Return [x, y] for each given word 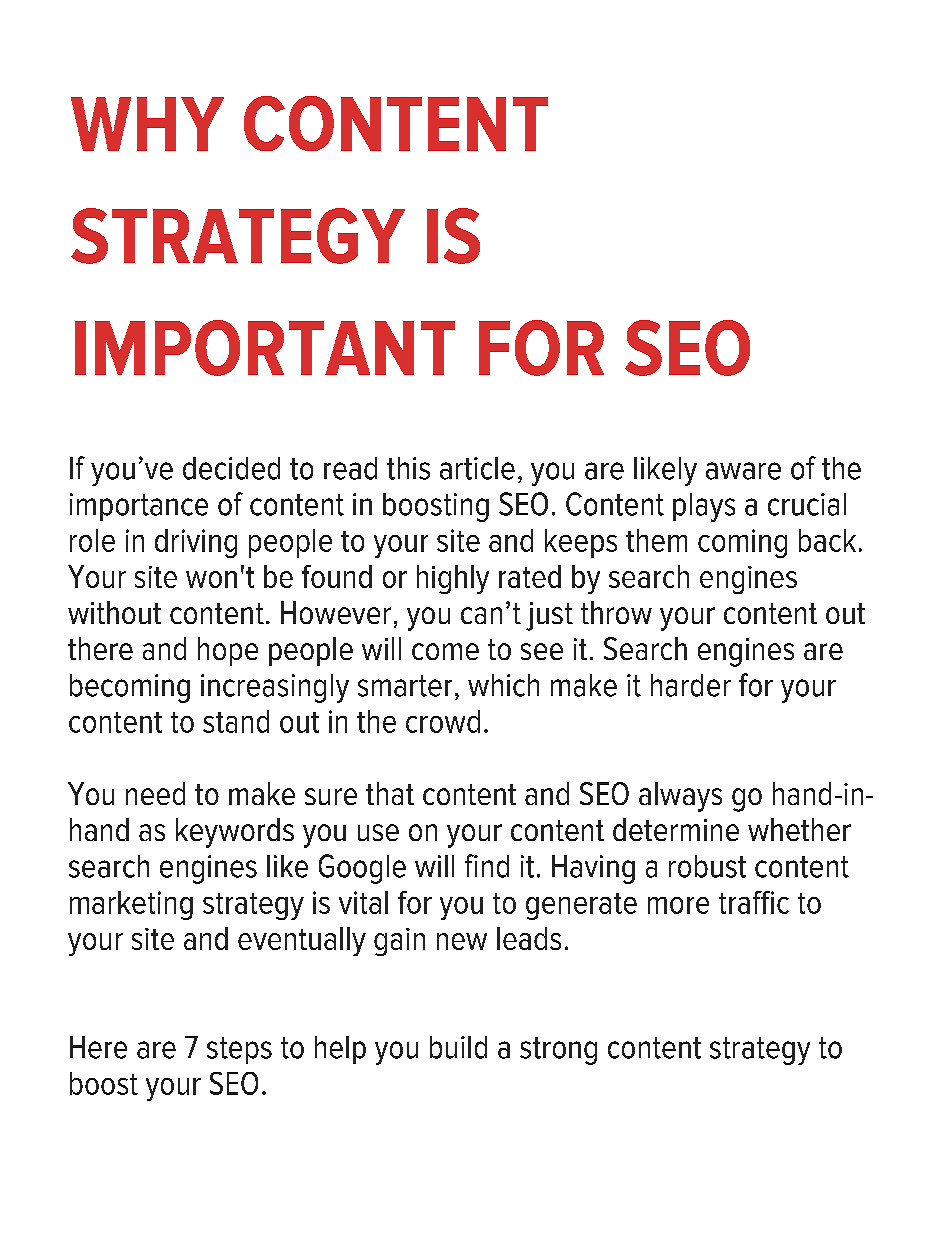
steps [239, 1050]
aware [743, 471]
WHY [147, 124]
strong [558, 1051]
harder [691, 685]
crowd [443, 721]
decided [231, 468]
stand [236, 721]
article [477, 468]
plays [704, 507]
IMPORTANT [265, 348]
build [458, 1047]
